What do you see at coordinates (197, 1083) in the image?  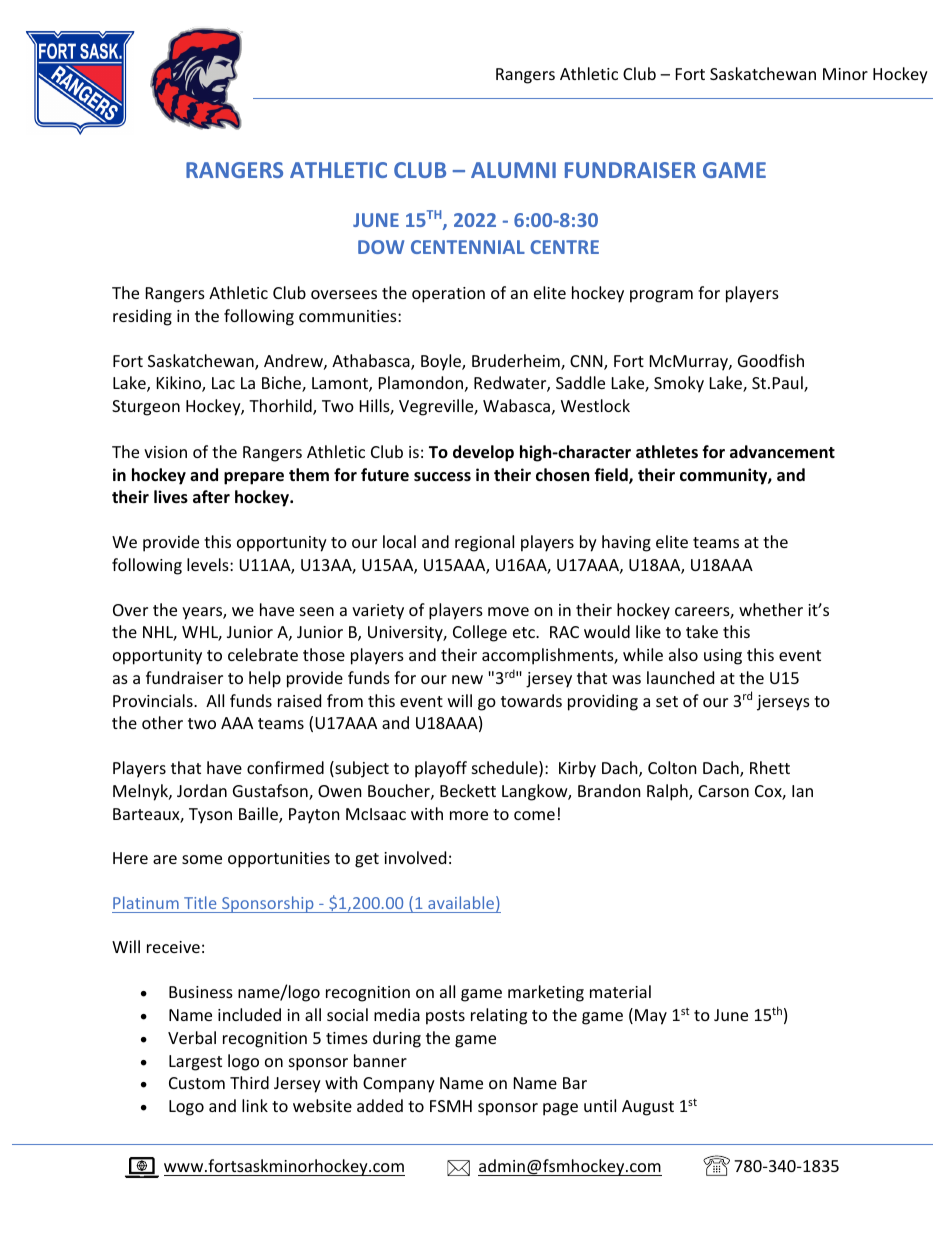 I see `Custom` at bounding box center [197, 1083].
